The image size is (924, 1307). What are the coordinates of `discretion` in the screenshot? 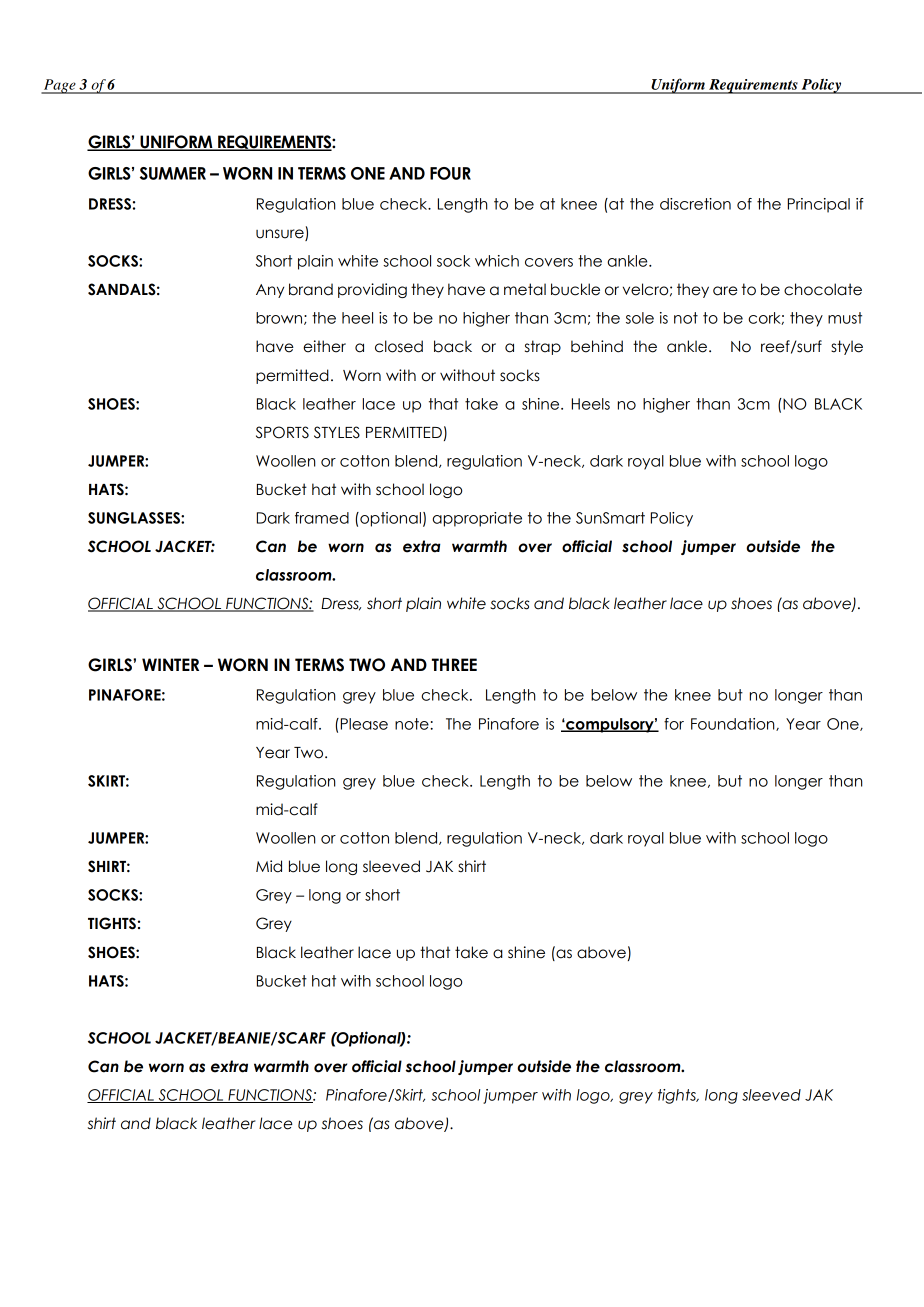 It's located at (695, 204).
